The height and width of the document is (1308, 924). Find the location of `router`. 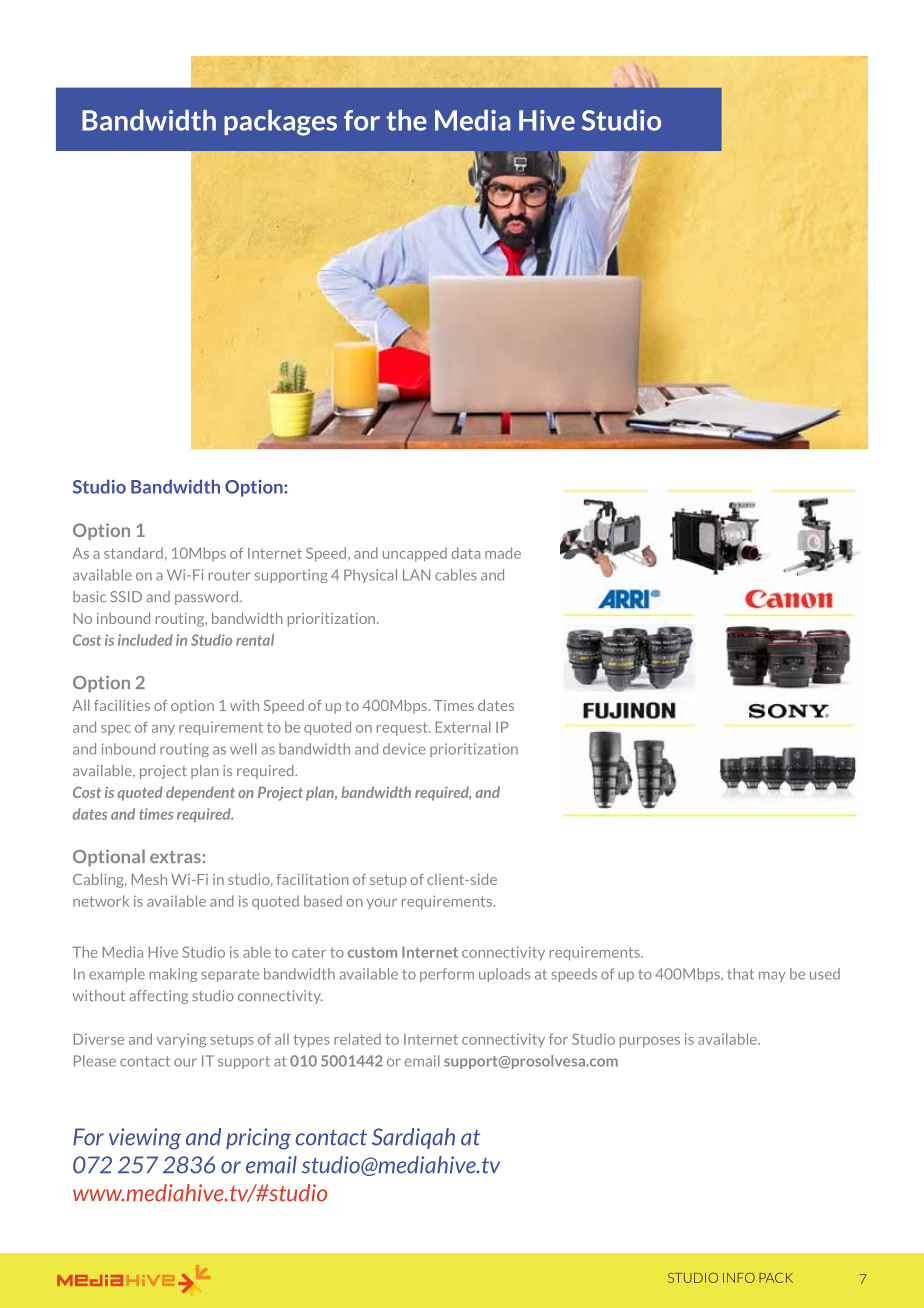

router is located at coordinates (230, 575).
